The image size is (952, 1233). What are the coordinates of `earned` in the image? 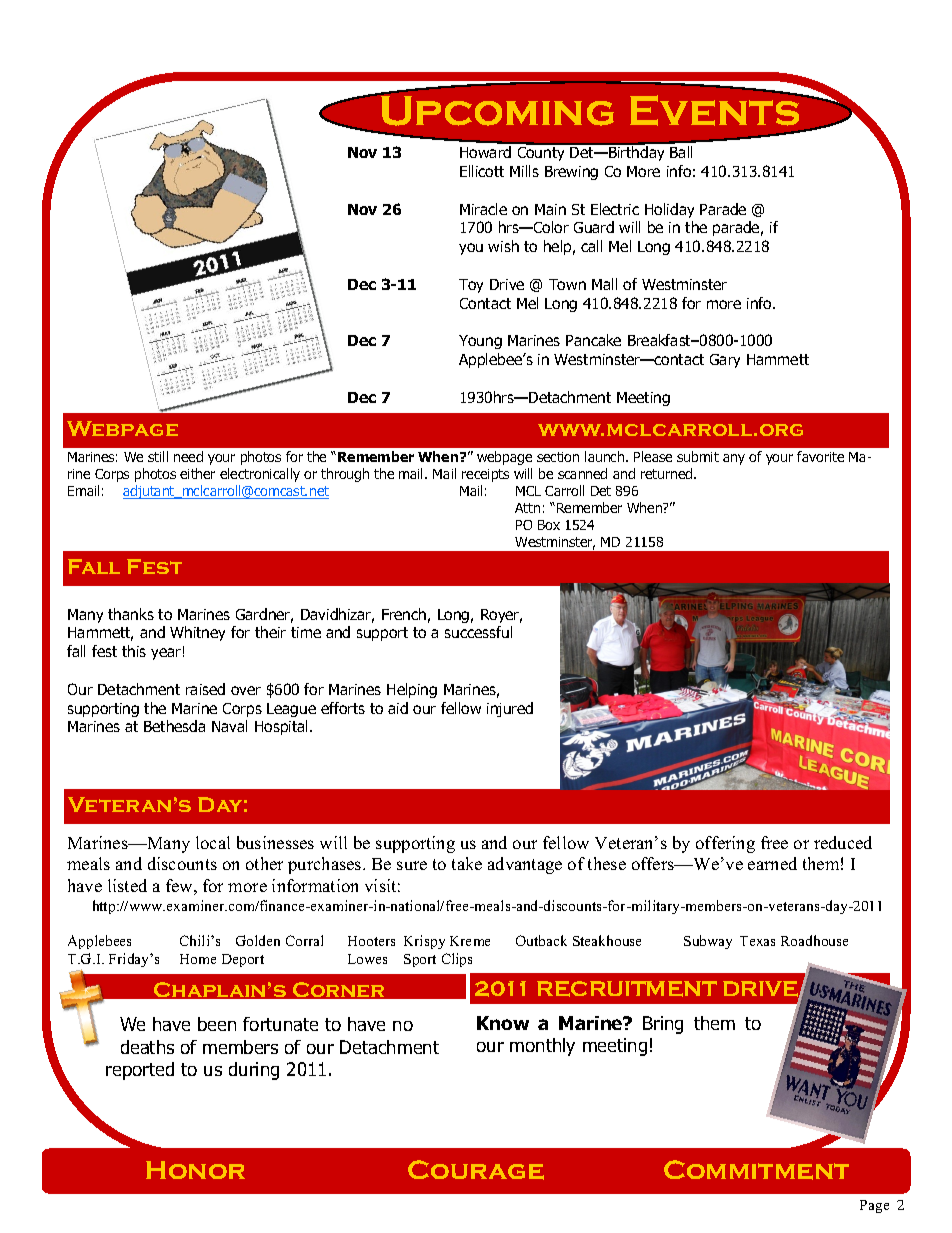 It's located at (772, 863).
